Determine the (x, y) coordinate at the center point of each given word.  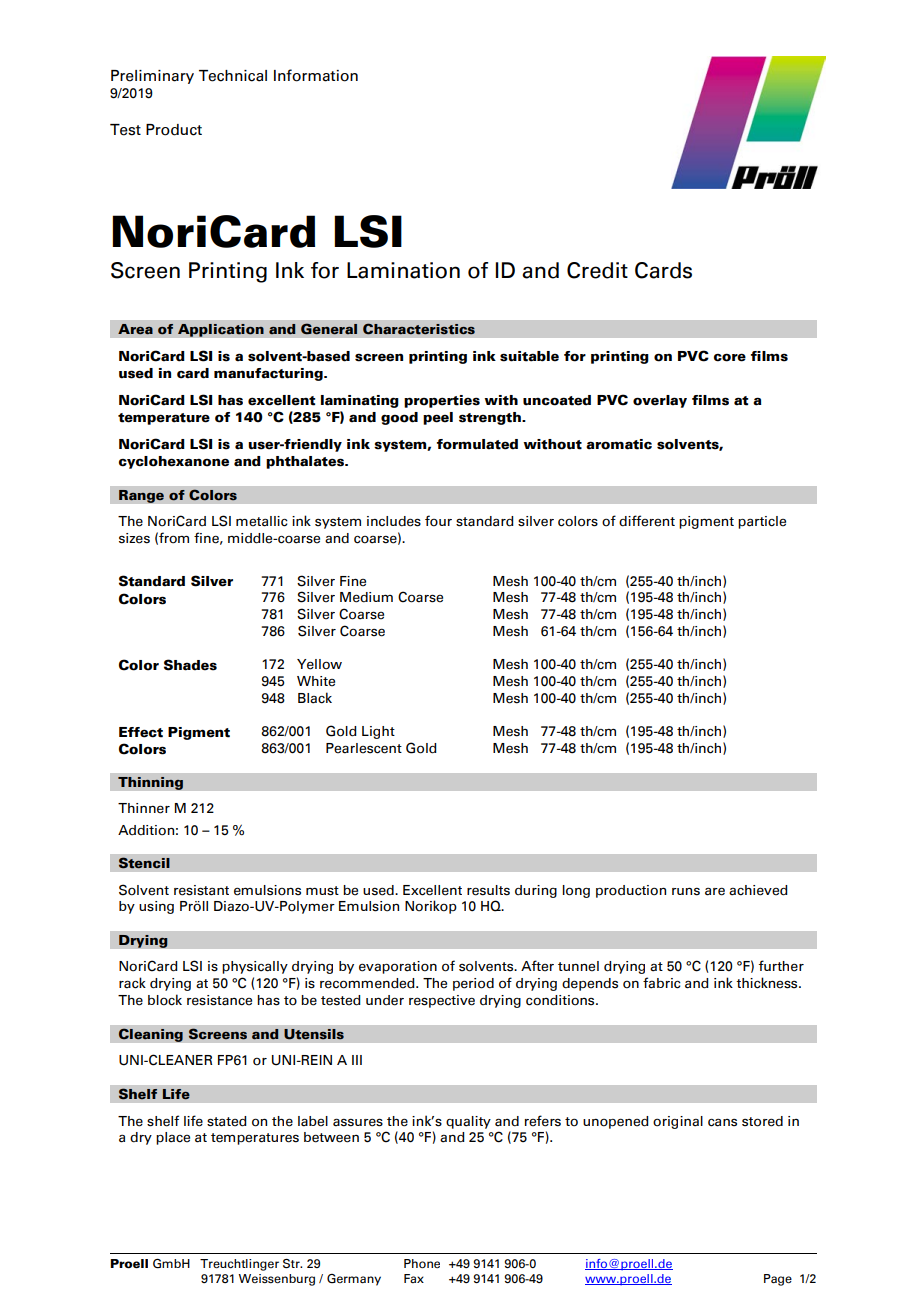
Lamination (403, 270)
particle (762, 522)
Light (378, 732)
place (173, 1138)
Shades (190, 665)
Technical (233, 76)
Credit (597, 270)
